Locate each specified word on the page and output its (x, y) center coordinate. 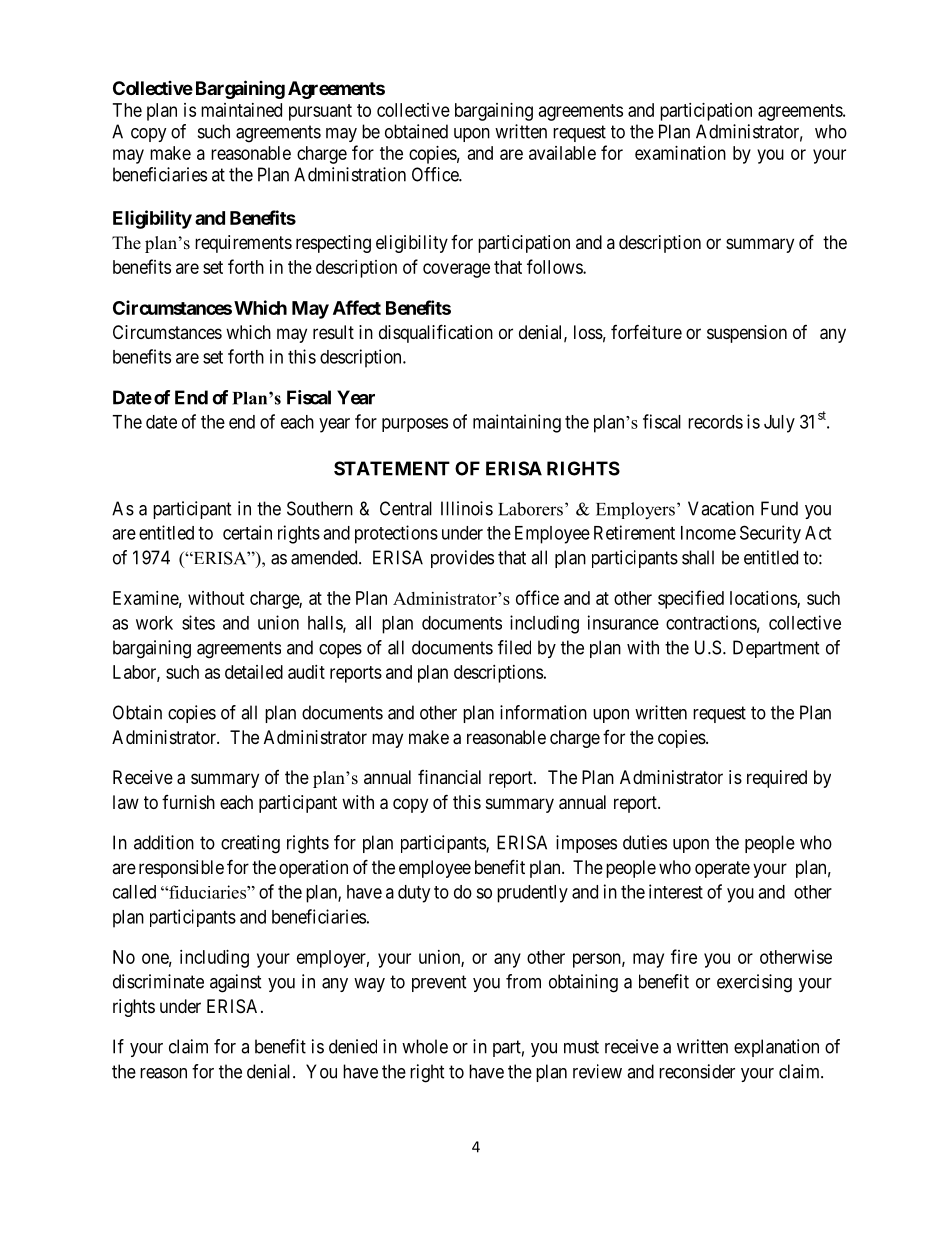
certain (247, 532)
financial (449, 777)
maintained (241, 110)
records (715, 422)
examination (680, 153)
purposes (415, 425)
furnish (188, 802)
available (562, 153)
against (236, 983)
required (777, 779)
